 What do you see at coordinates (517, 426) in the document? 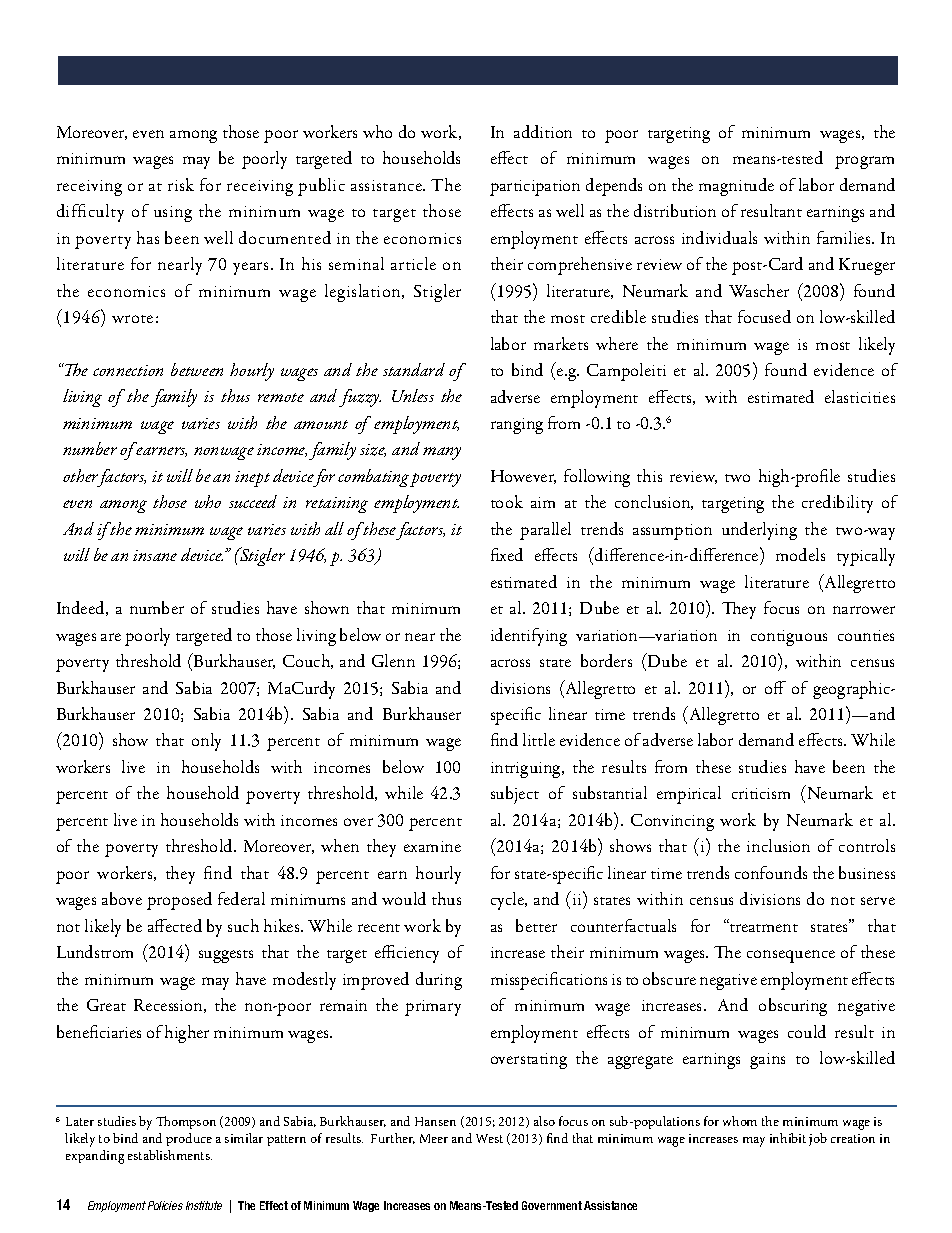
I see `ranging` at bounding box center [517, 426].
